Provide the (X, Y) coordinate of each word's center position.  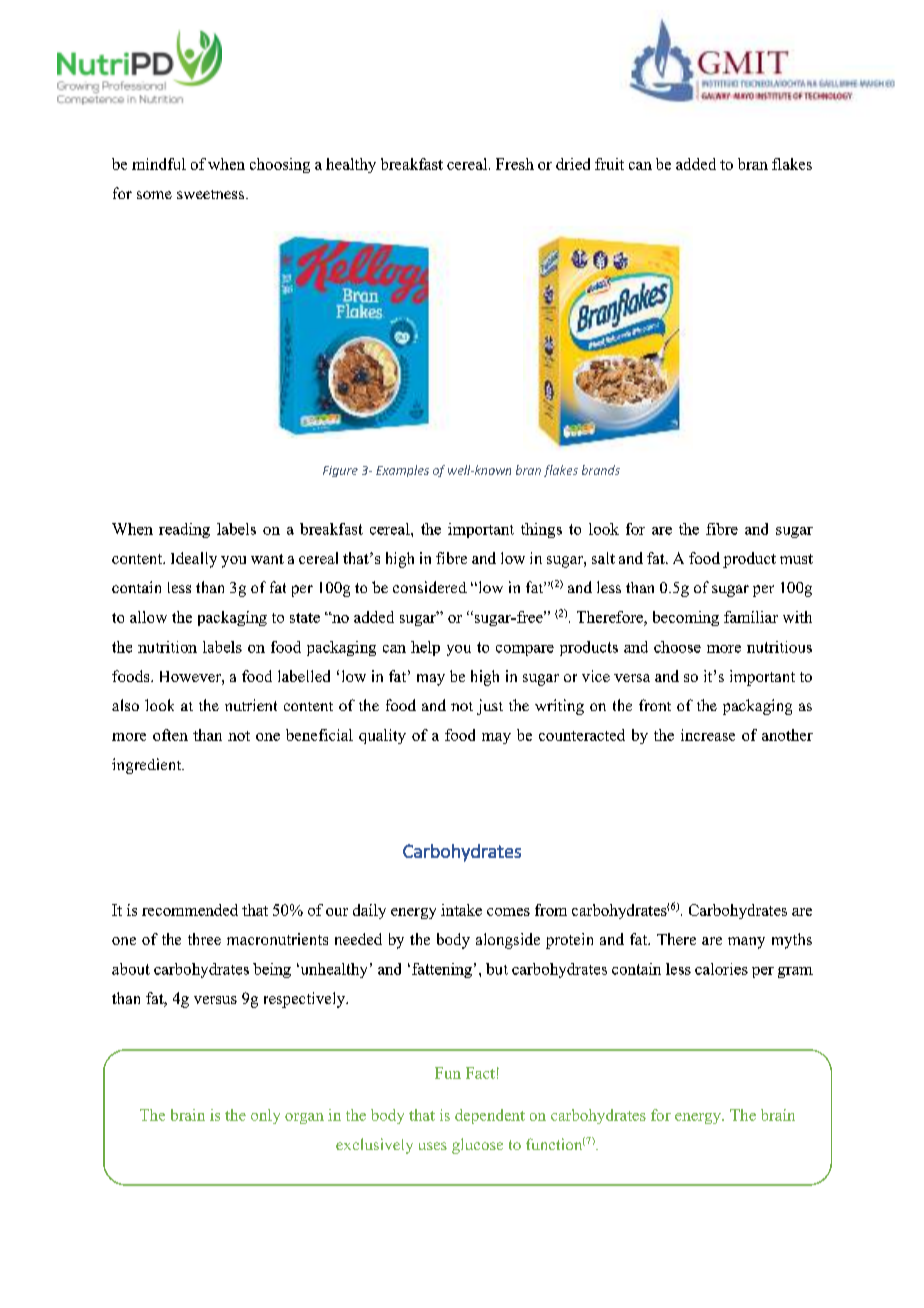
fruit (609, 164)
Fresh (515, 164)
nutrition (167, 647)
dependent (490, 1116)
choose (677, 647)
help (425, 648)
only (265, 1116)
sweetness (212, 194)
